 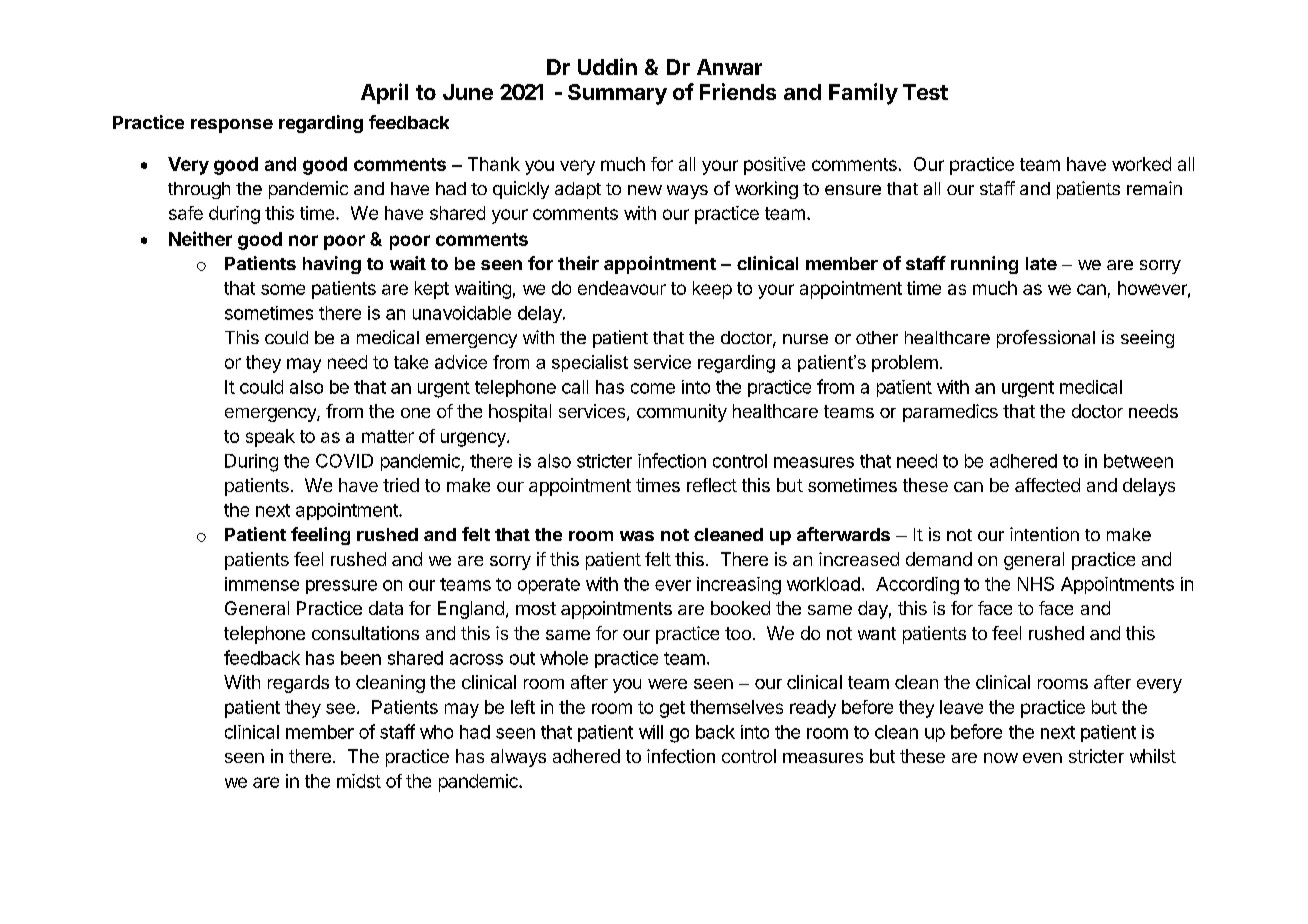 I want to click on April, so click(x=384, y=93).
